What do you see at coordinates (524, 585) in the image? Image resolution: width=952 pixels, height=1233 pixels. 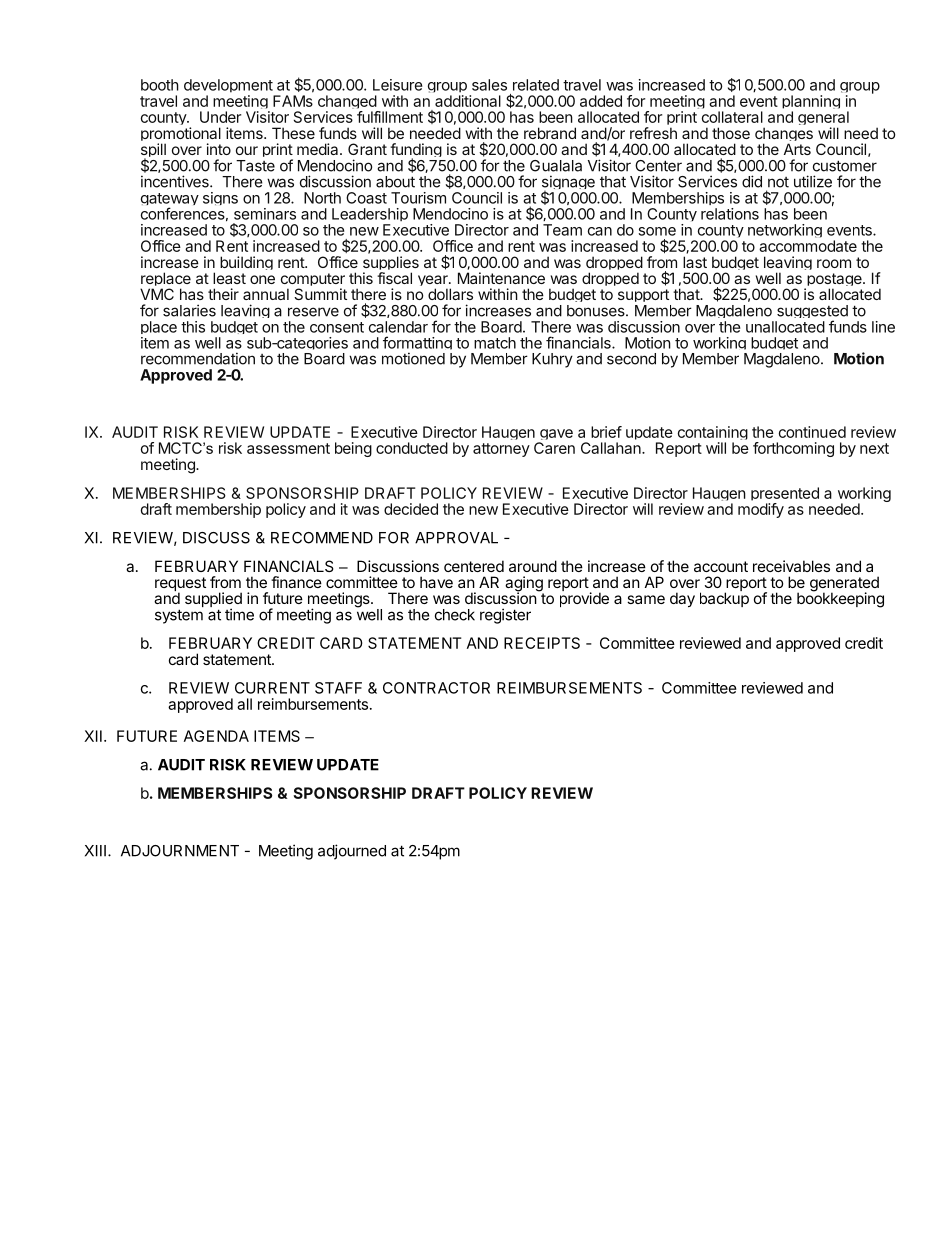 I see `aging` at bounding box center [524, 585].
